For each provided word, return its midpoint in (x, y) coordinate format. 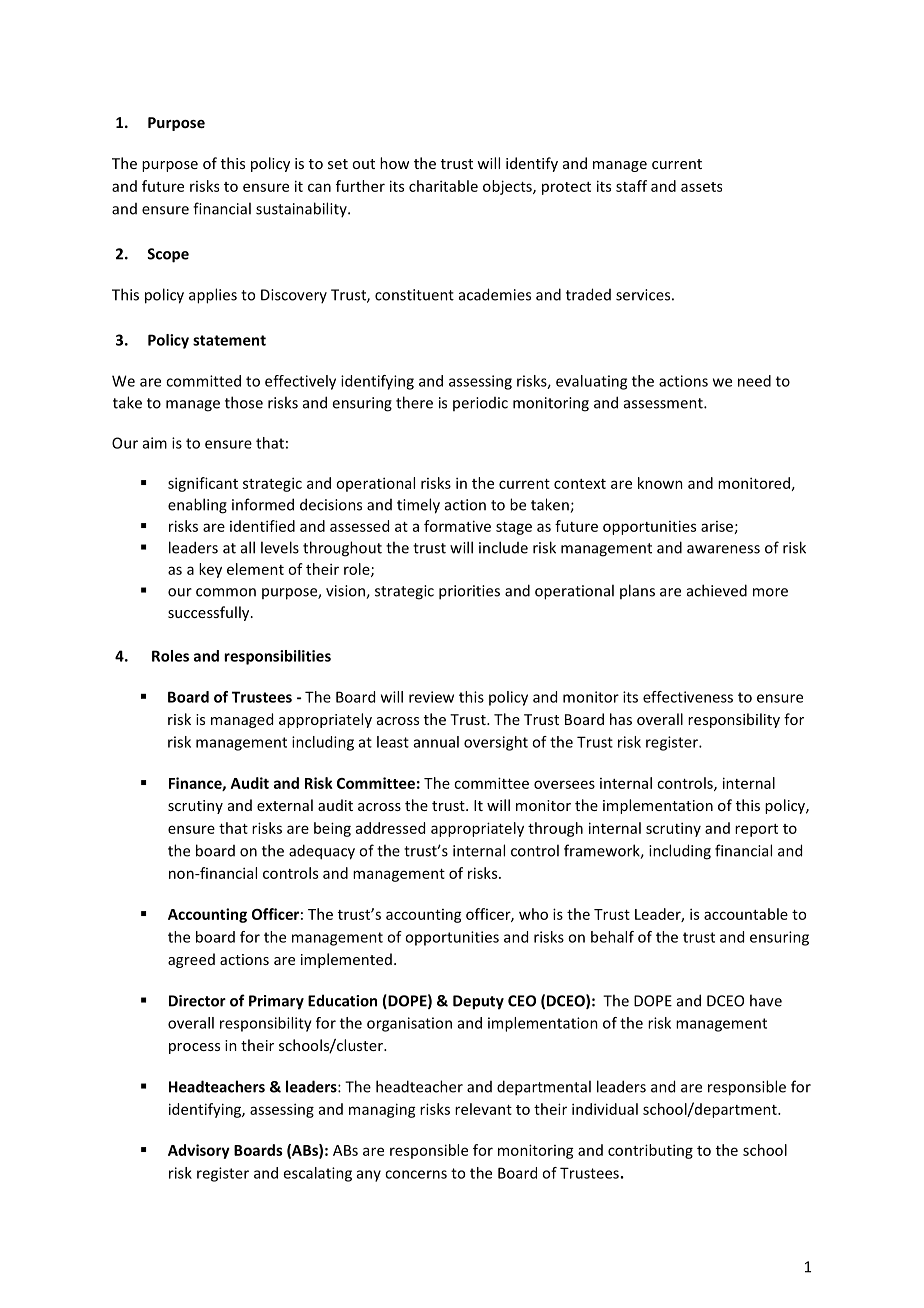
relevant (483, 1109)
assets (701, 187)
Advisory (199, 1151)
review (431, 697)
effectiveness (688, 697)
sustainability (302, 209)
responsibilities (277, 657)
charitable (443, 186)
